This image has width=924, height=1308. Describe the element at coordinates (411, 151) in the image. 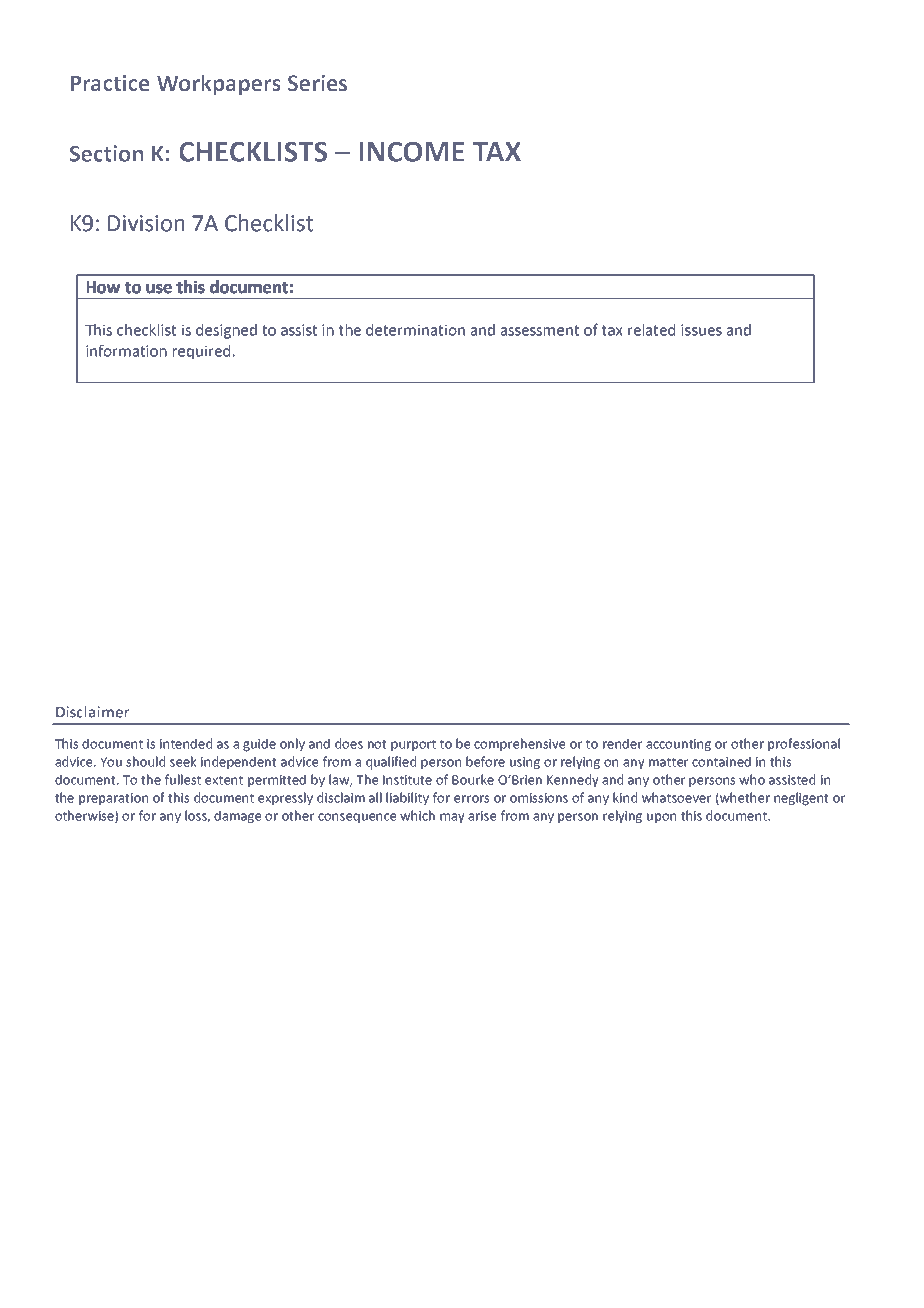

I see `INCOME` at that location.
